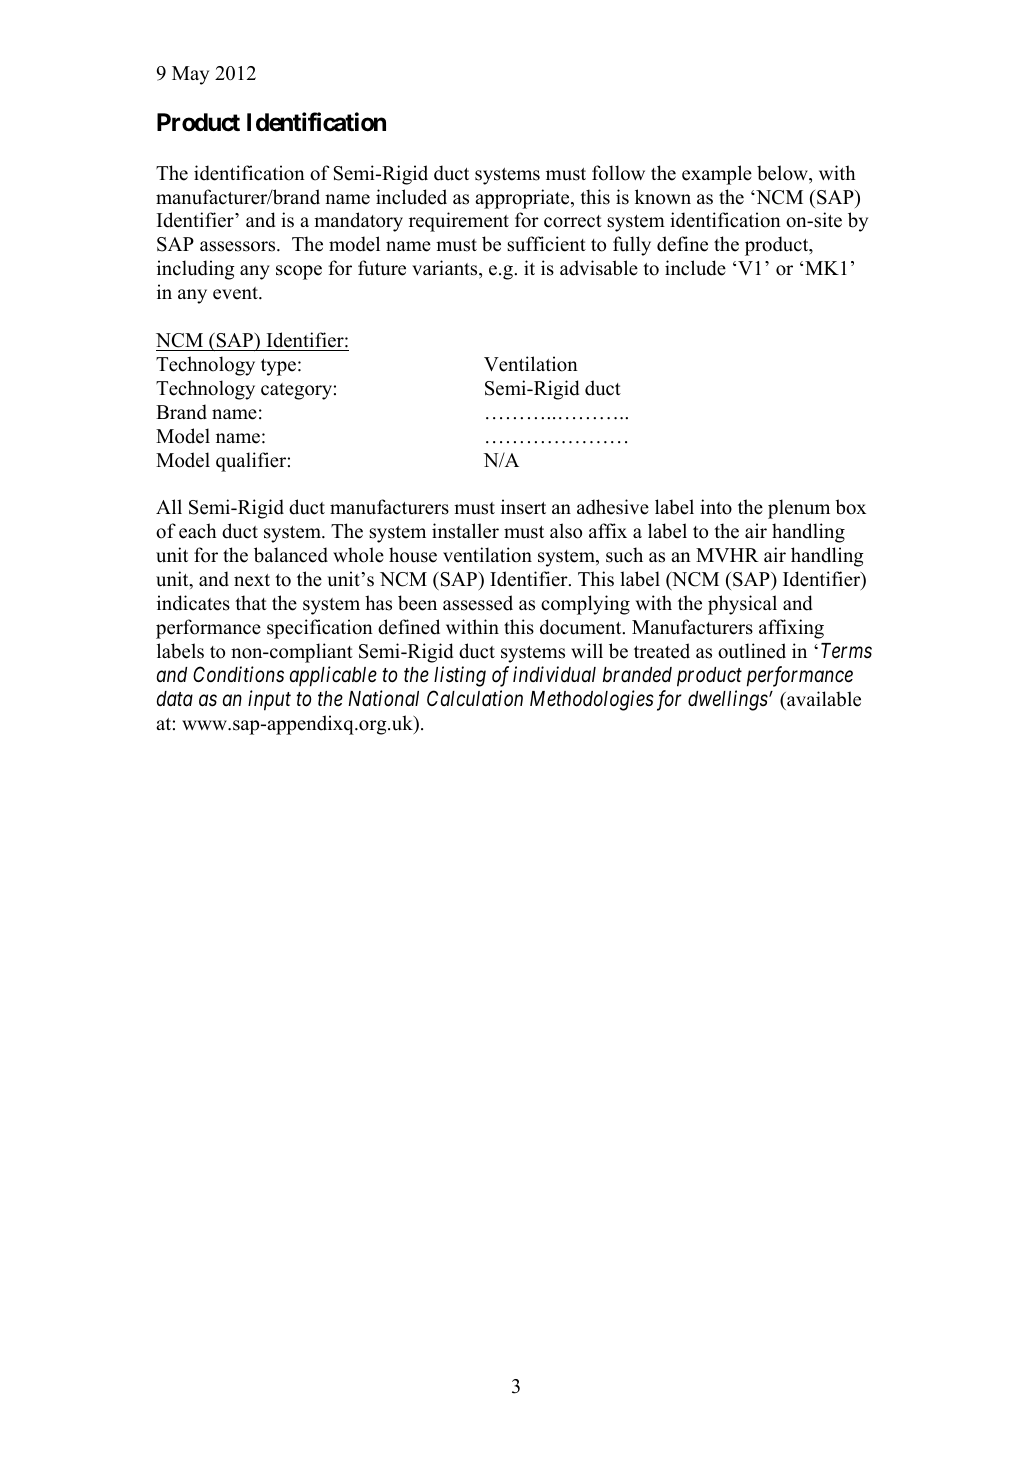  What do you see at coordinates (554, 674) in the screenshot?
I see `individual` at bounding box center [554, 674].
